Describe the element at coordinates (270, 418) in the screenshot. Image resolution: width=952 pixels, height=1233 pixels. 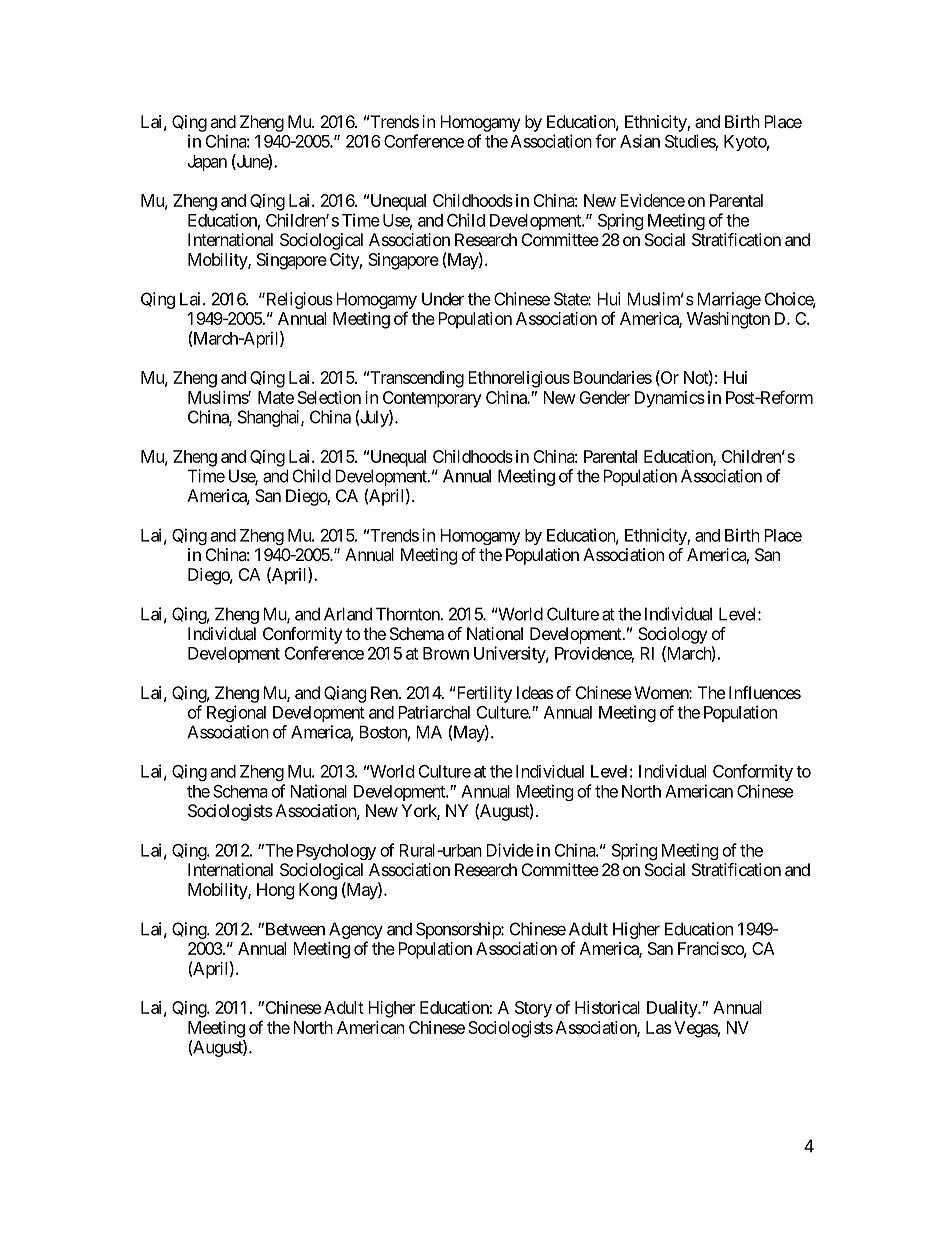
I see `Shanghai` at that location.
